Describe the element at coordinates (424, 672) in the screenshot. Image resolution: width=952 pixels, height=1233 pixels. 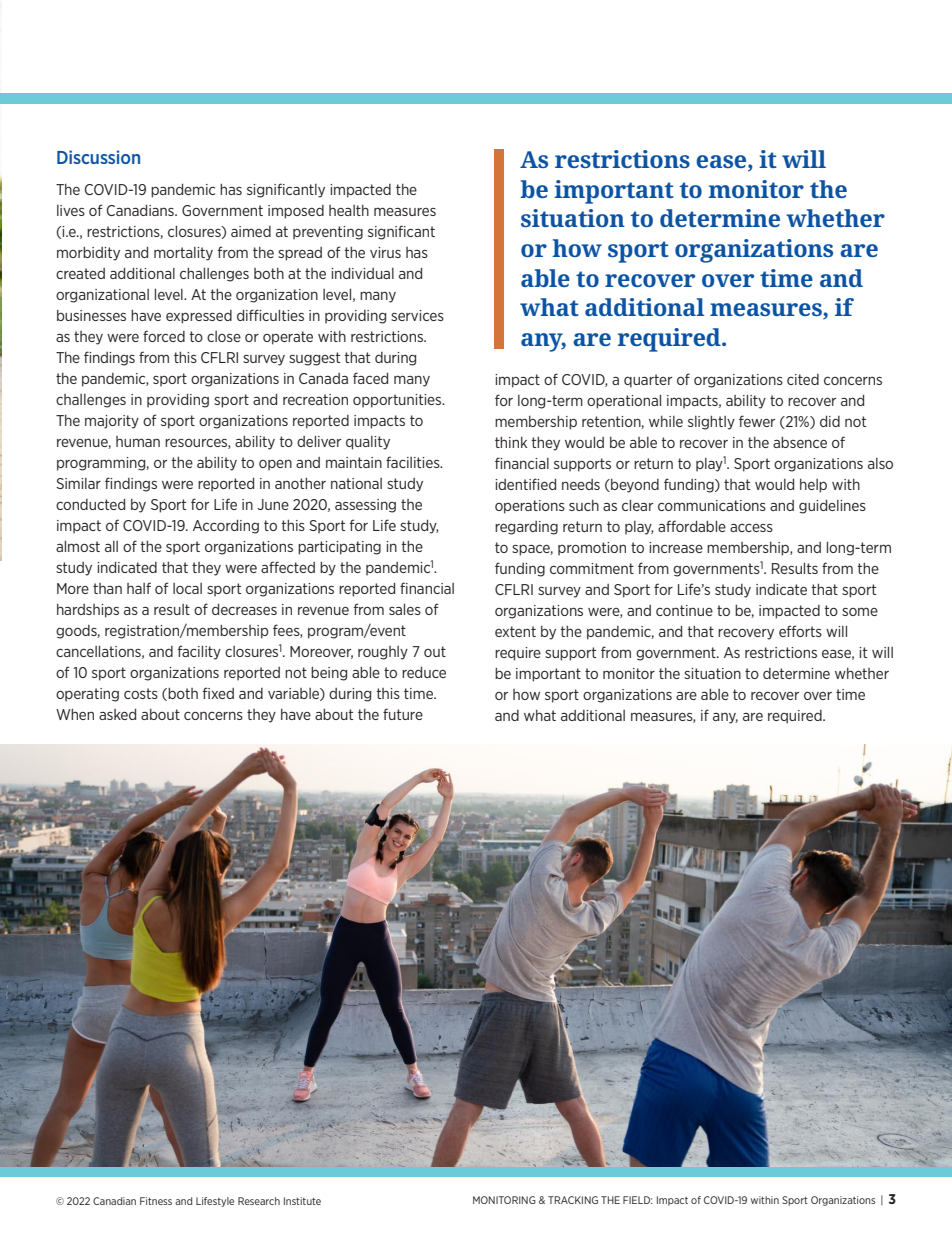
I see `reduce` at that location.
